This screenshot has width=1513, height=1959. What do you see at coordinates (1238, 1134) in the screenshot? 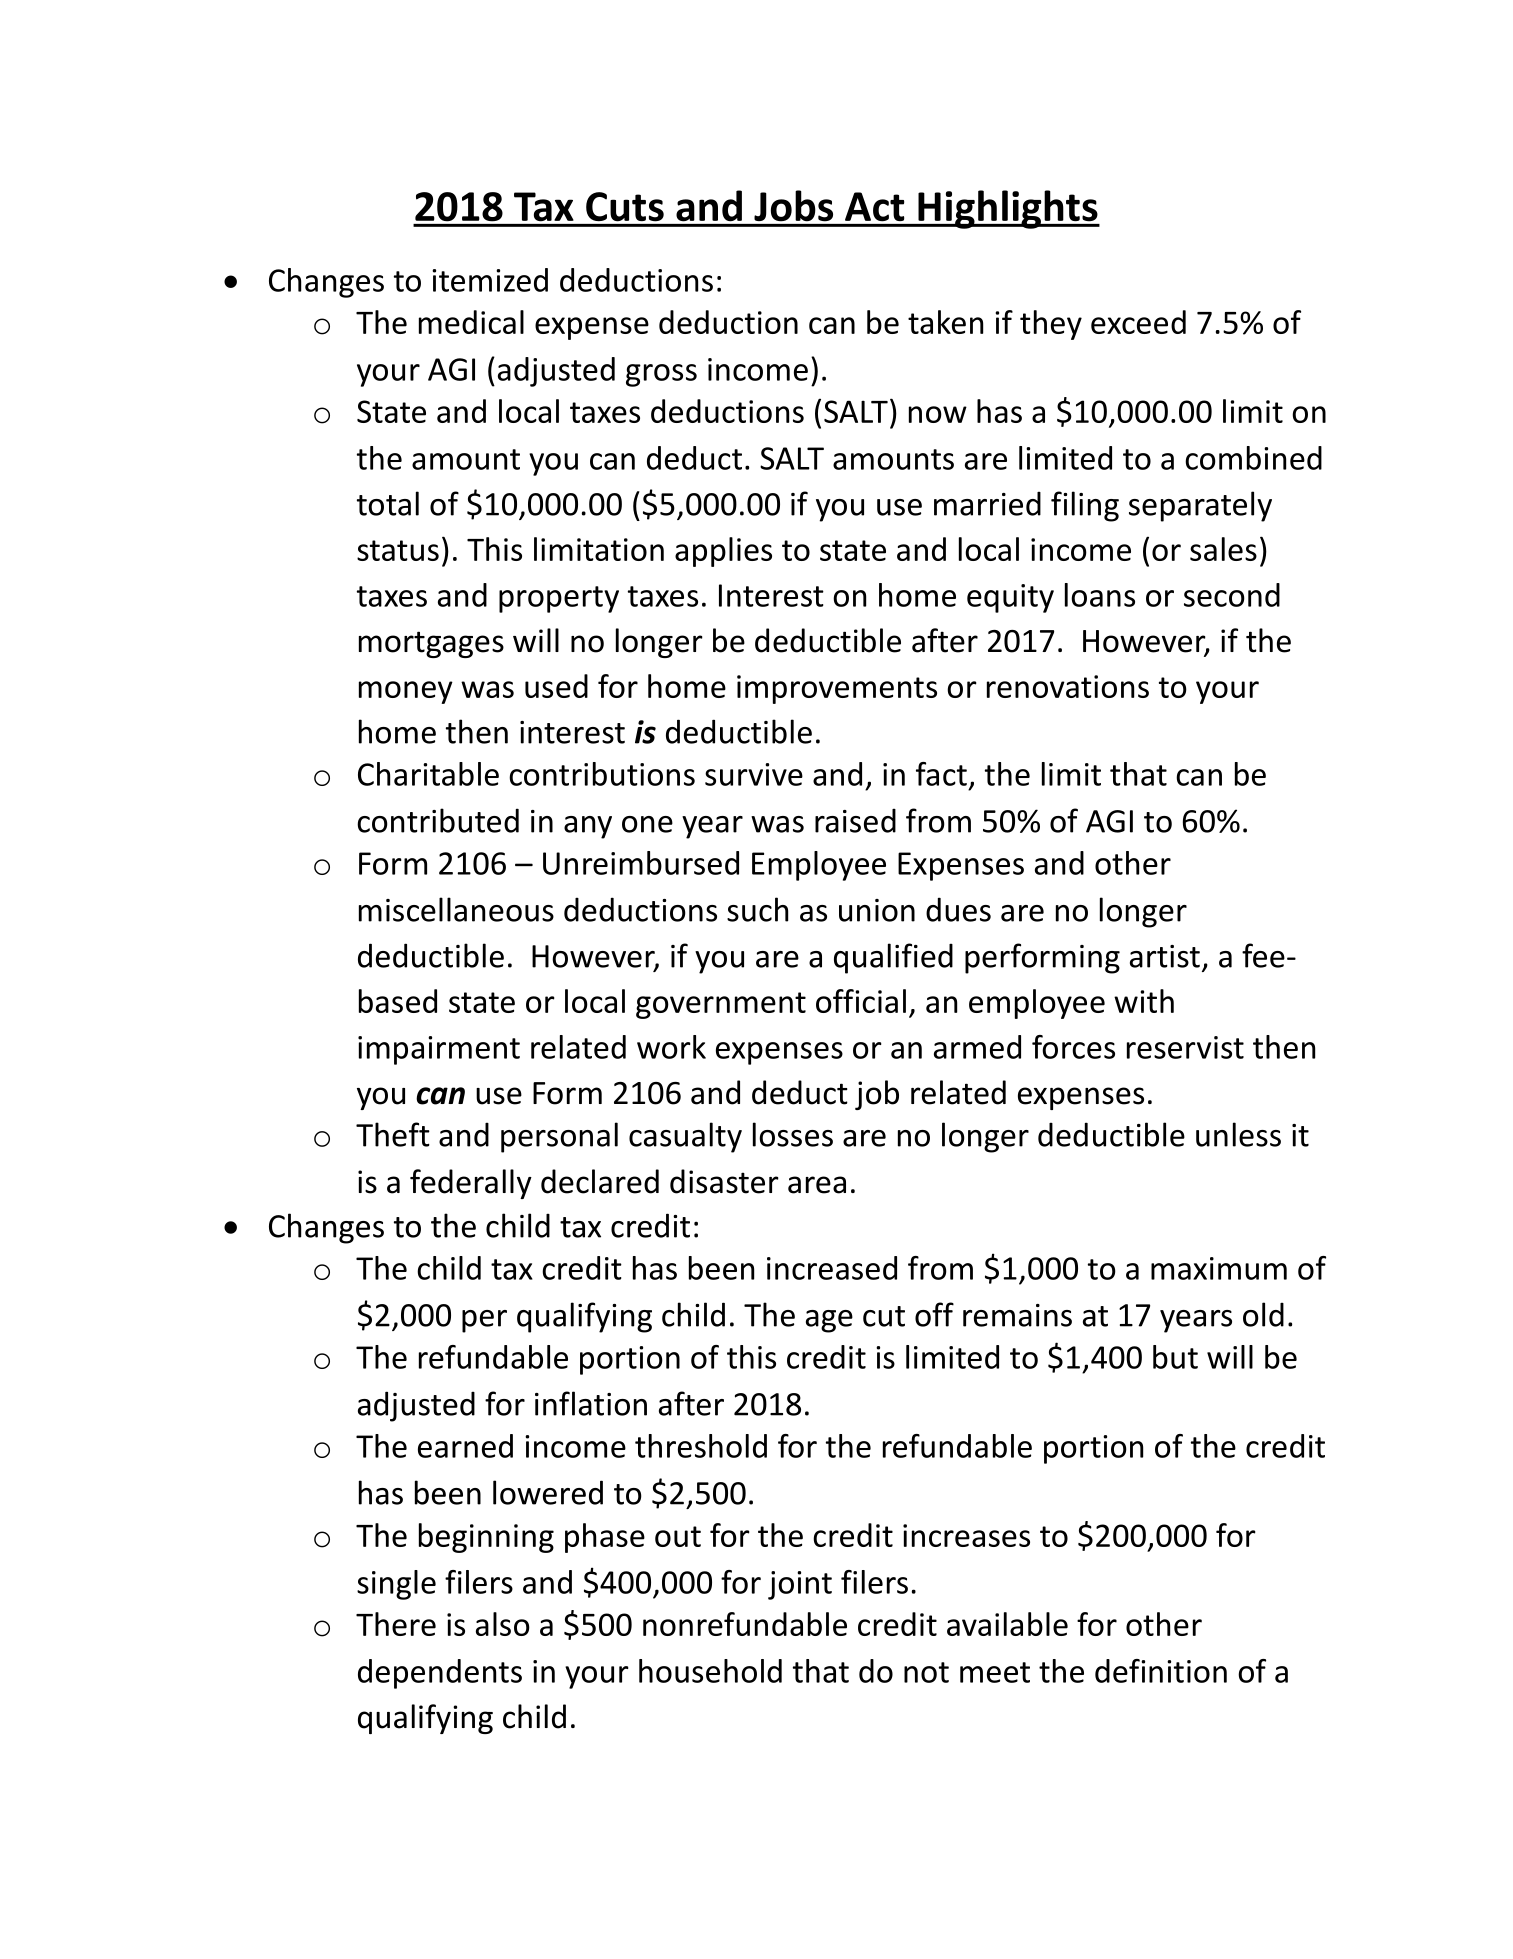
I see `unless` at bounding box center [1238, 1134].
